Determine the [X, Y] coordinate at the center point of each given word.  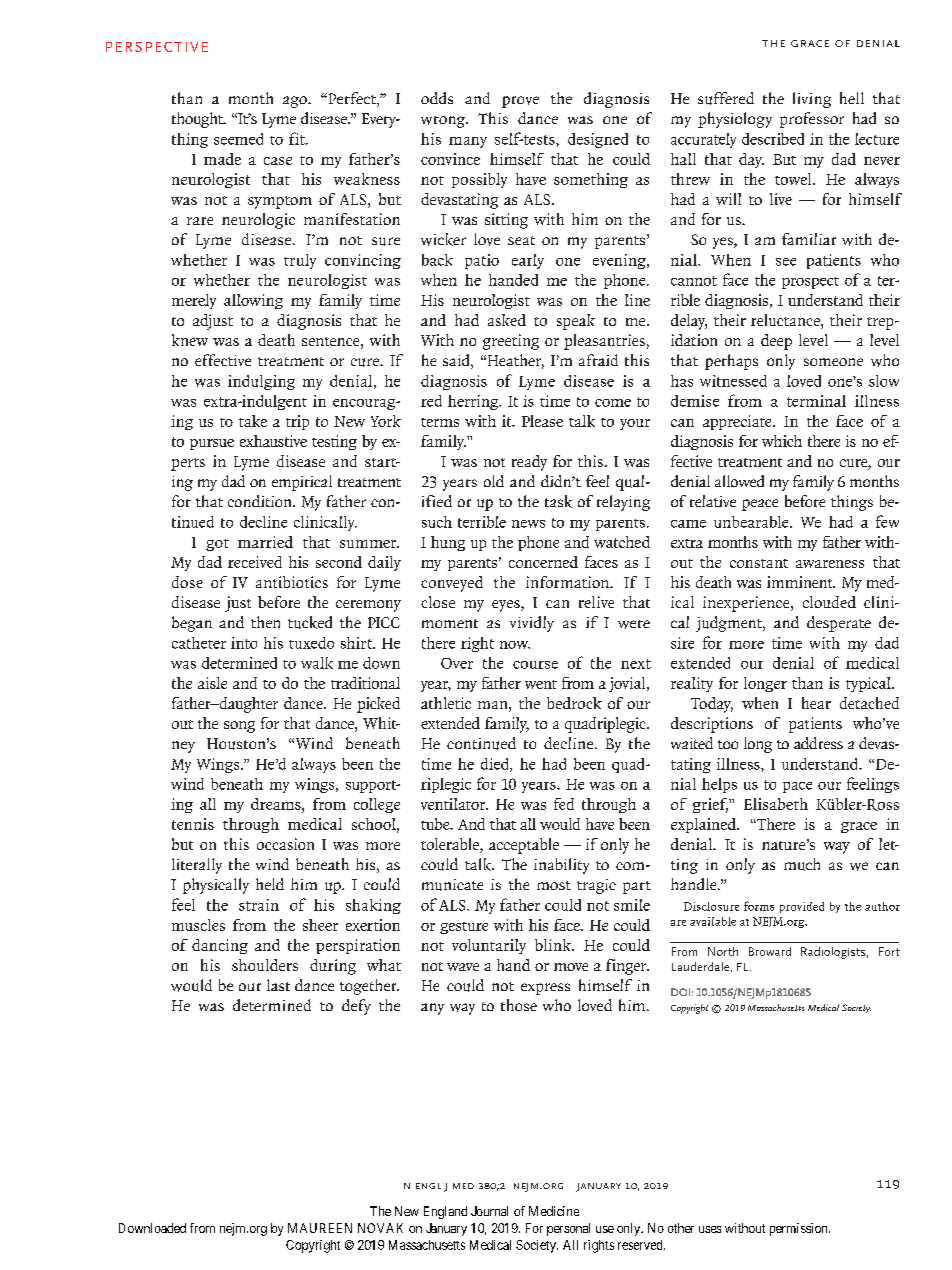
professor [812, 120]
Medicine [554, 1211]
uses [710, 1229]
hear [816, 703]
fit [298, 138]
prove [520, 102]
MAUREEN [320, 1228]
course [535, 665]
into [244, 643]
